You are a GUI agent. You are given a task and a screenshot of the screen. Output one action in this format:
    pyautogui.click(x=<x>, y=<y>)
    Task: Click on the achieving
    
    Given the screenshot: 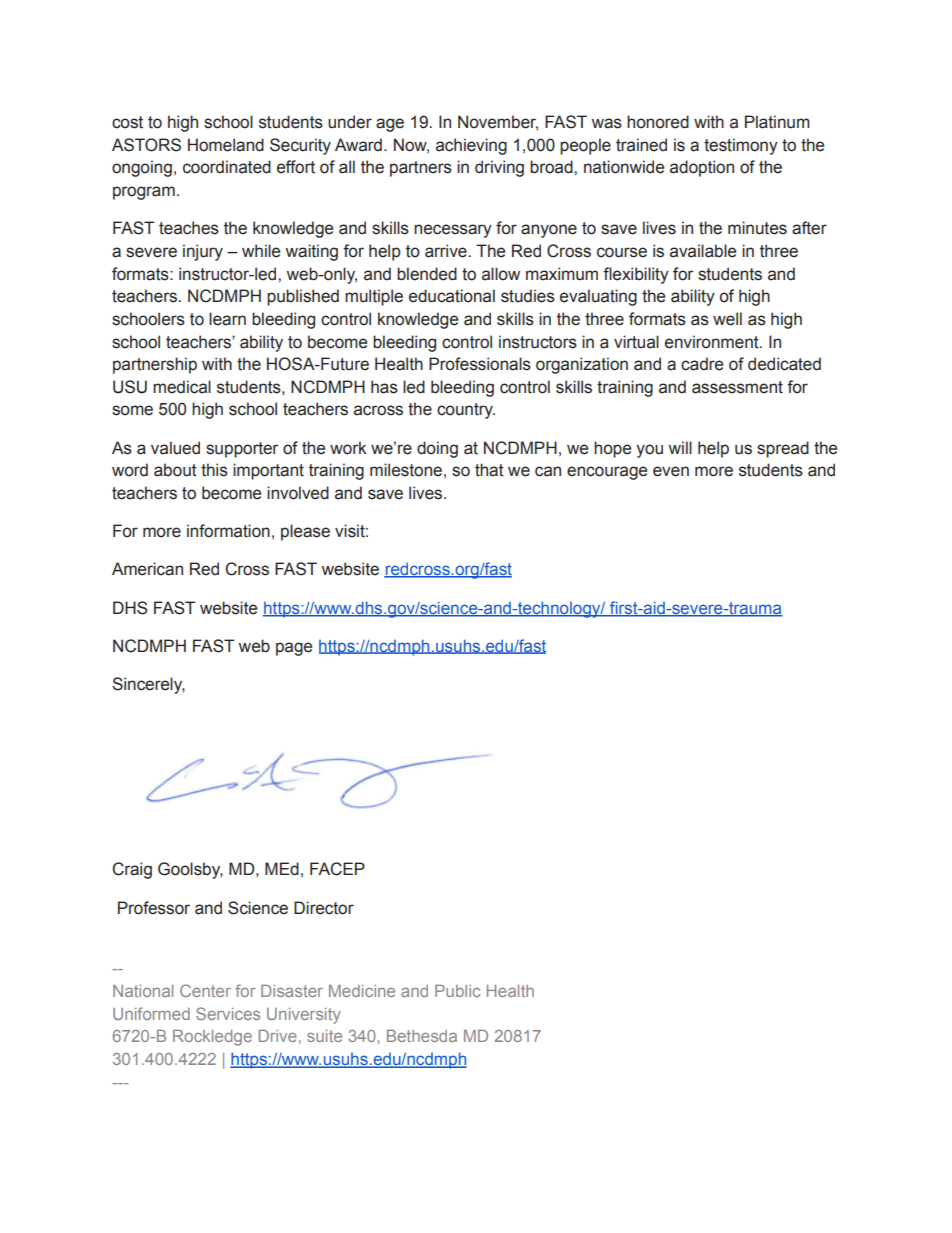 What is the action you would take?
    pyautogui.click(x=471, y=146)
